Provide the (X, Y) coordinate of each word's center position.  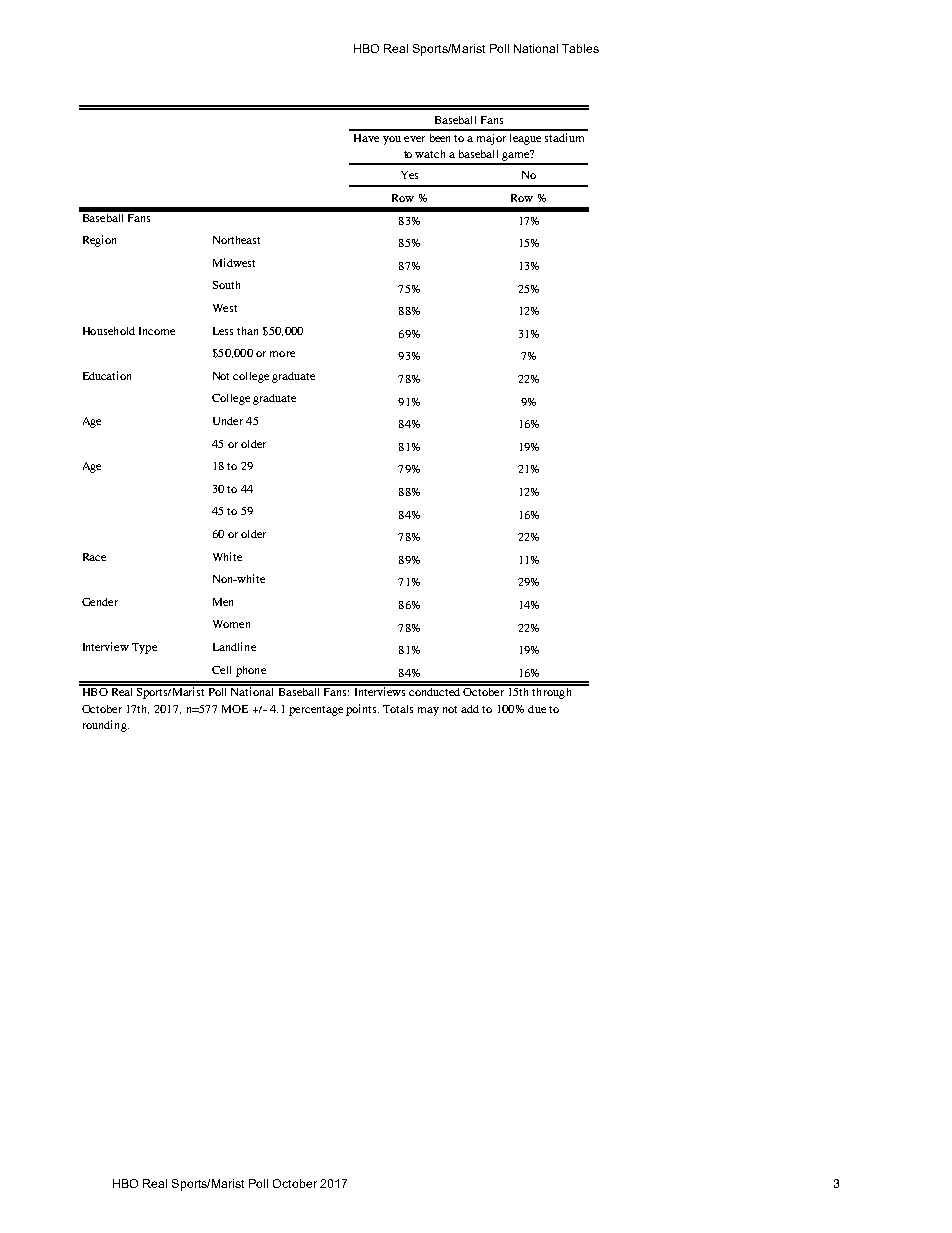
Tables (580, 48)
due (537, 709)
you (392, 140)
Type (144, 648)
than (247, 331)
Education (107, 375)
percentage (316, 711)
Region (99, 241)
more (282, 354)
